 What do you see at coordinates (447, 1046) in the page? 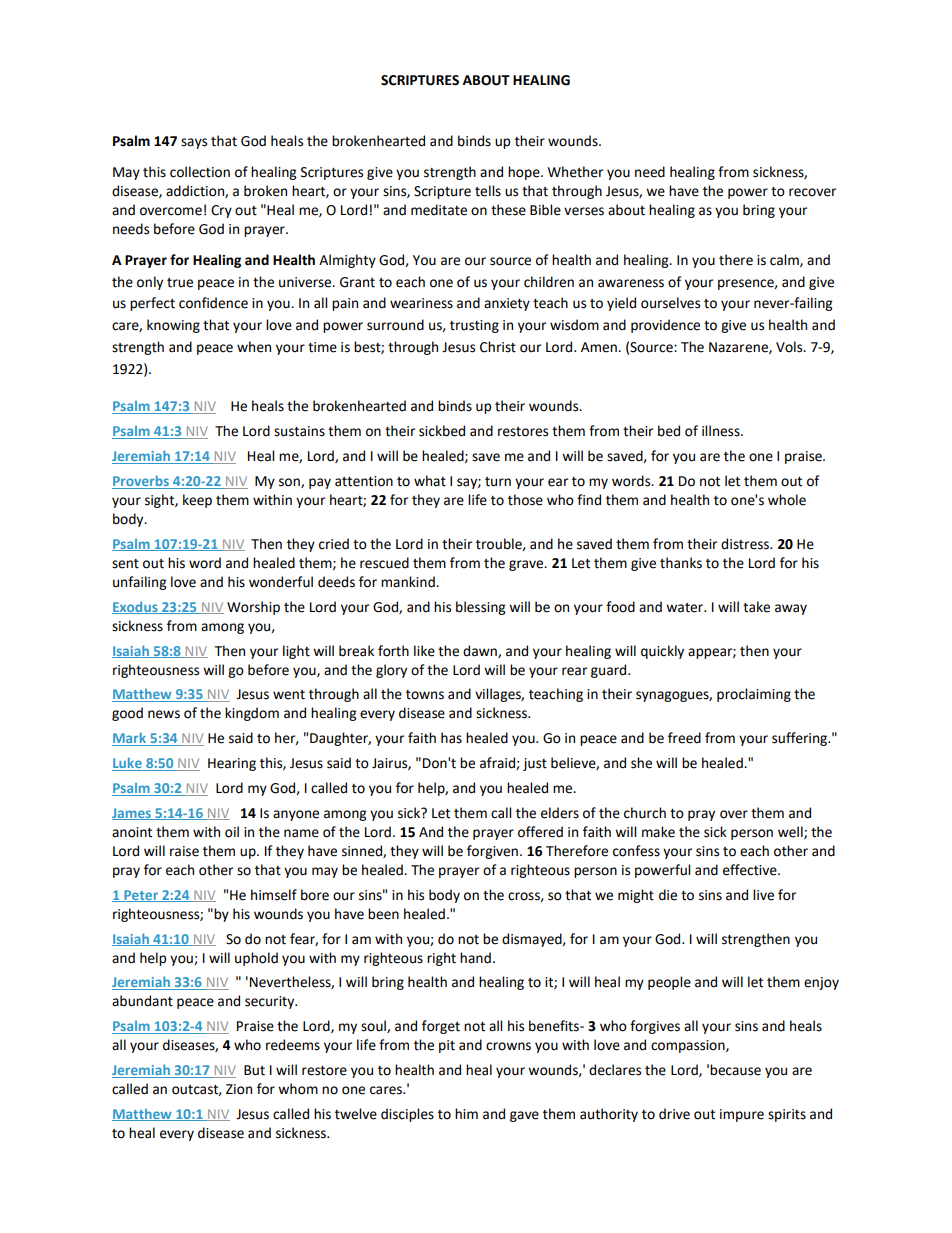
I see `pit` at bounding box center [447, 1046].
